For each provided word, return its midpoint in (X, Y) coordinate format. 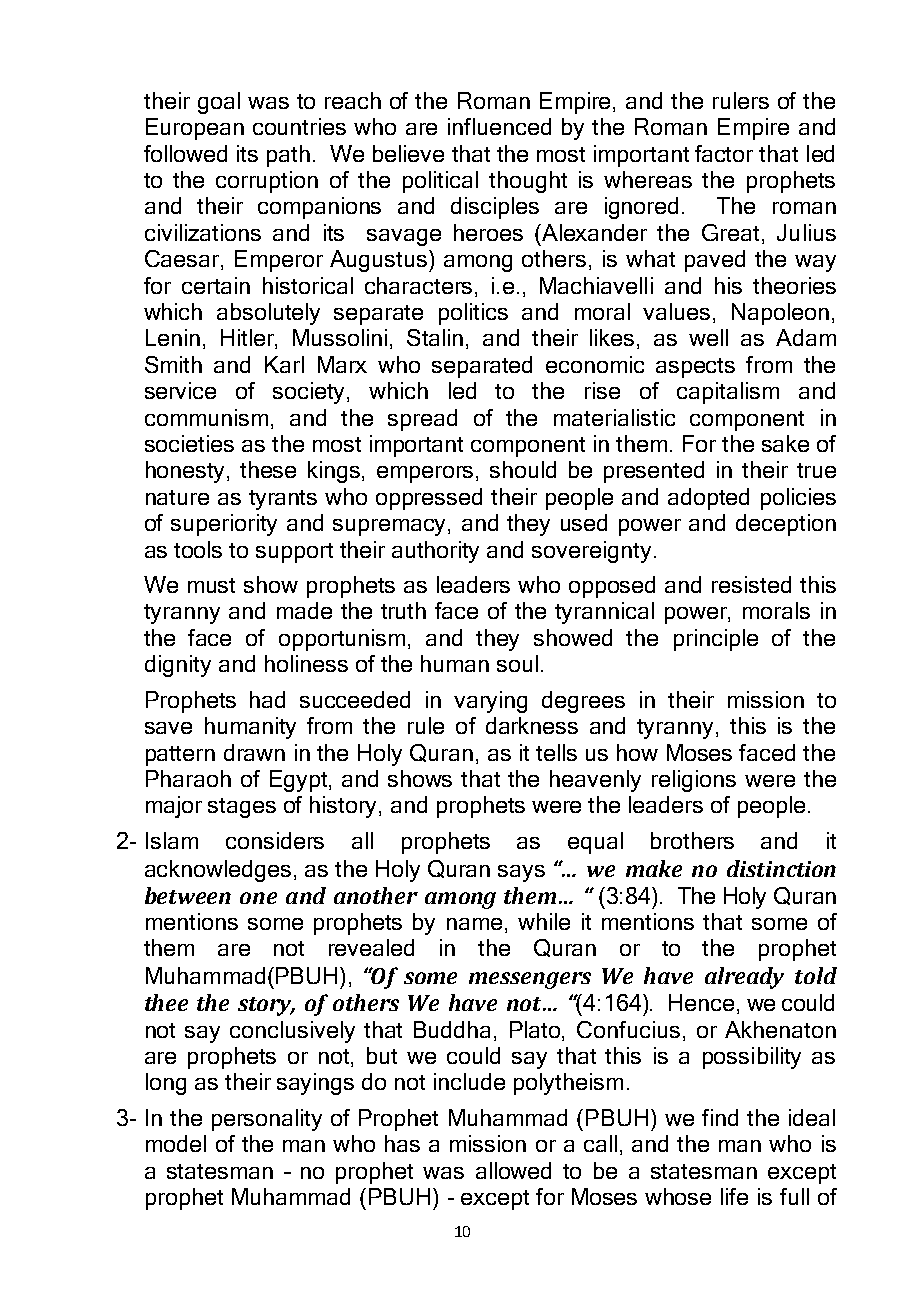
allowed (513, 1170)
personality (267, 1120)
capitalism (728, 393)
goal (219, 103)
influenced (499, 126)
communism (206, 417)
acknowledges (218, 871)
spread (422, 420)
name (474, 924)
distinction (781, 868)
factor (724, 153)
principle (716, 640)
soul (517, 663)
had (267, 699)
